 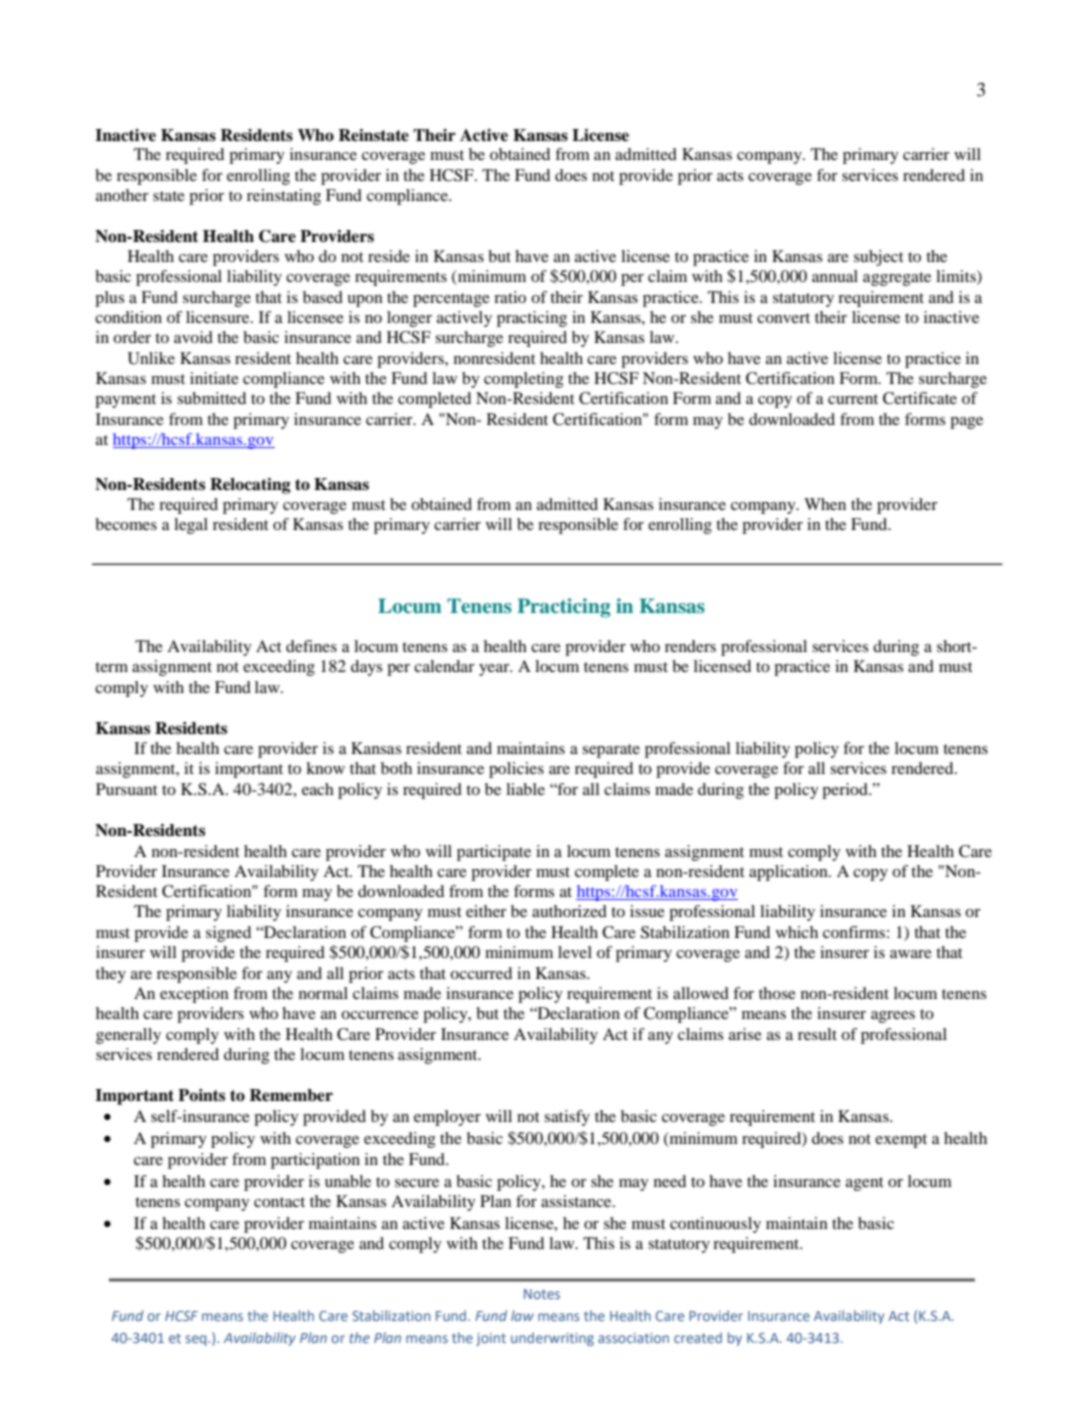 I want to click on level, so click(x=575, y=952).
